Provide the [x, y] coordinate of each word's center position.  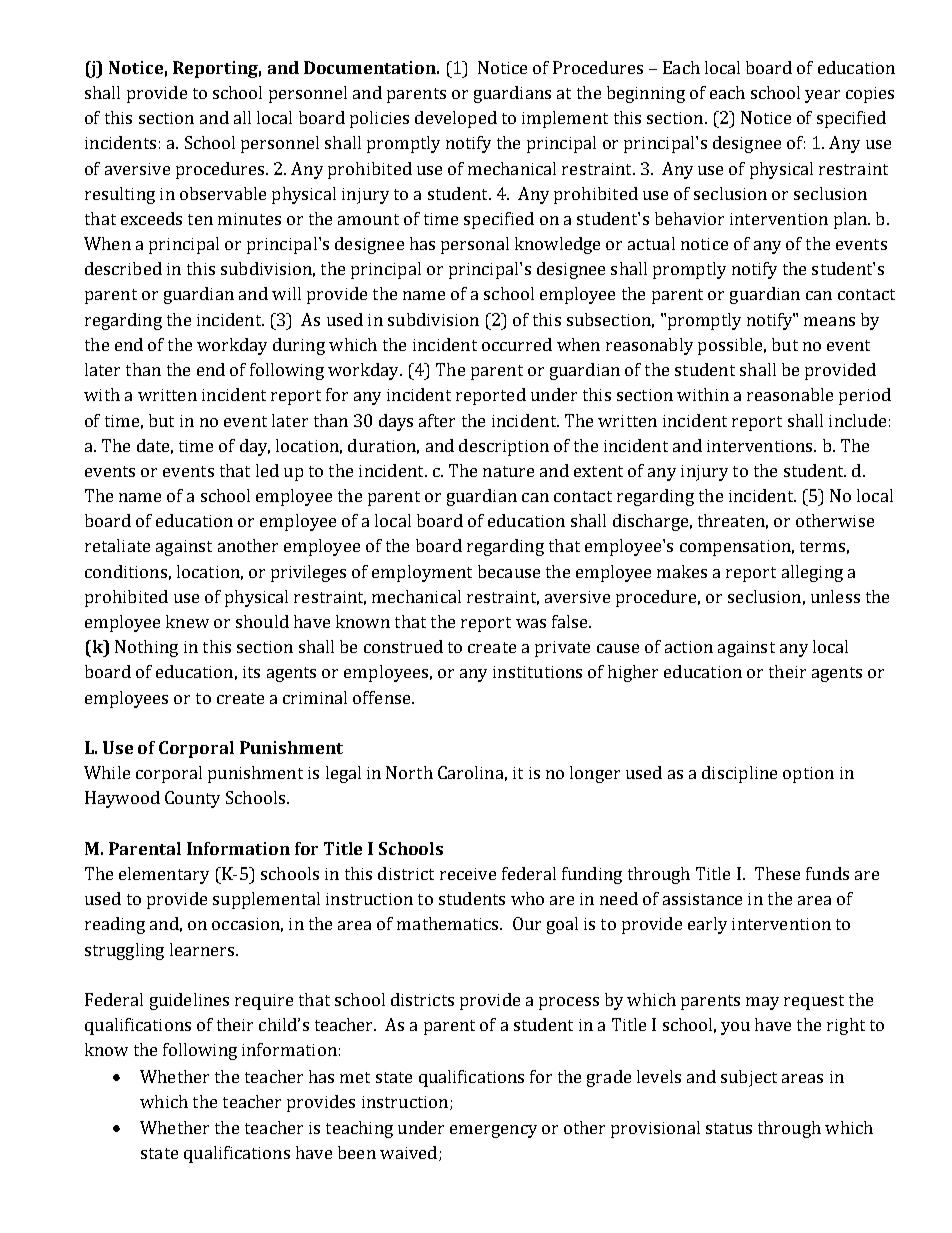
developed [456, 119]
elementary [164, 875]
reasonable [790, 394]
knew [187, 621]
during [299, 346]
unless [835, 596]
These [777, 873]
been [357, 1152]
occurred [517, 344]
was [531, 623]
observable [223, 193]
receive [468, 874]
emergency [493, 1131]
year [822, 96]
